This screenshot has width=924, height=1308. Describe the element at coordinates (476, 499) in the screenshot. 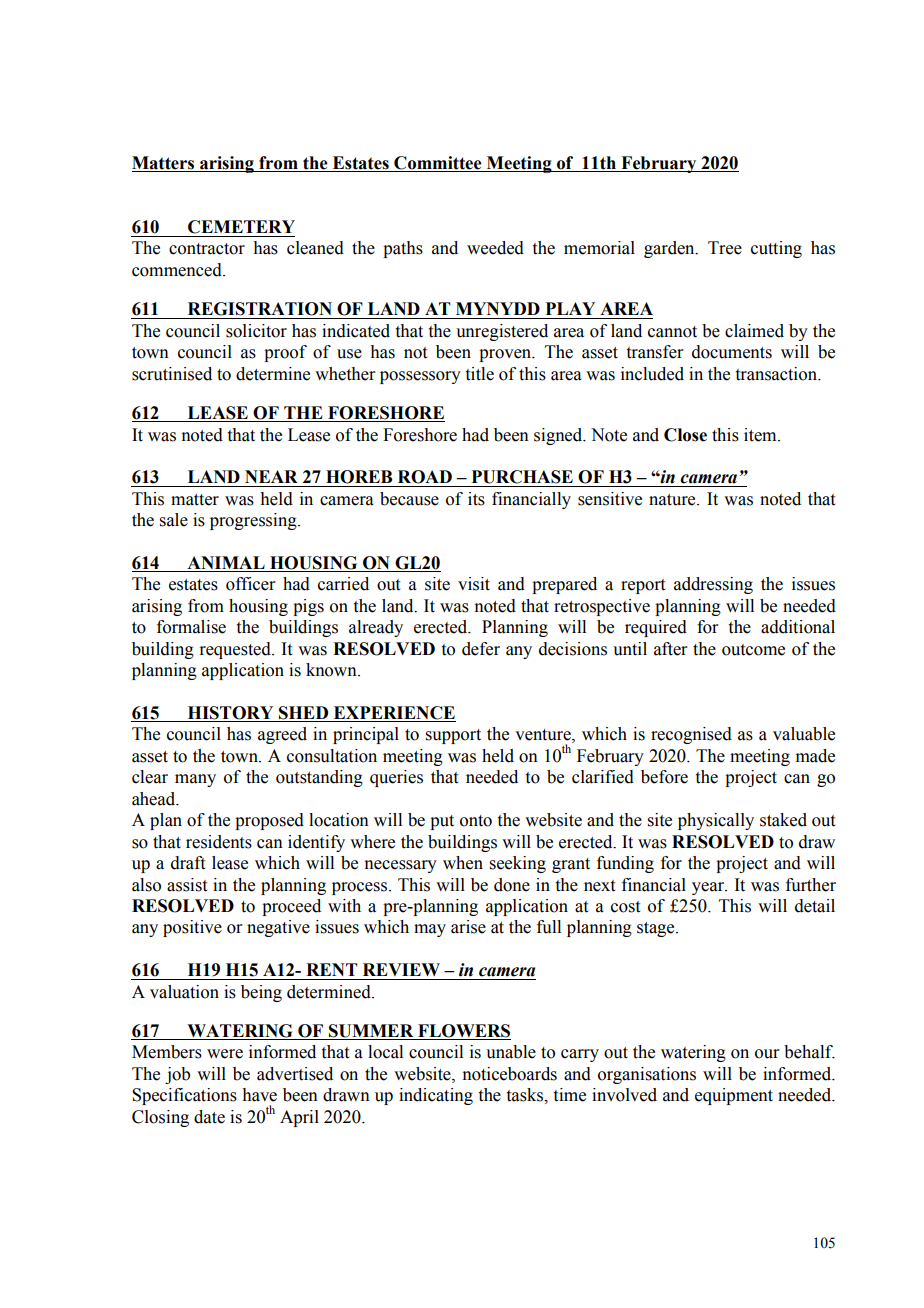

I see `its` at that location.
